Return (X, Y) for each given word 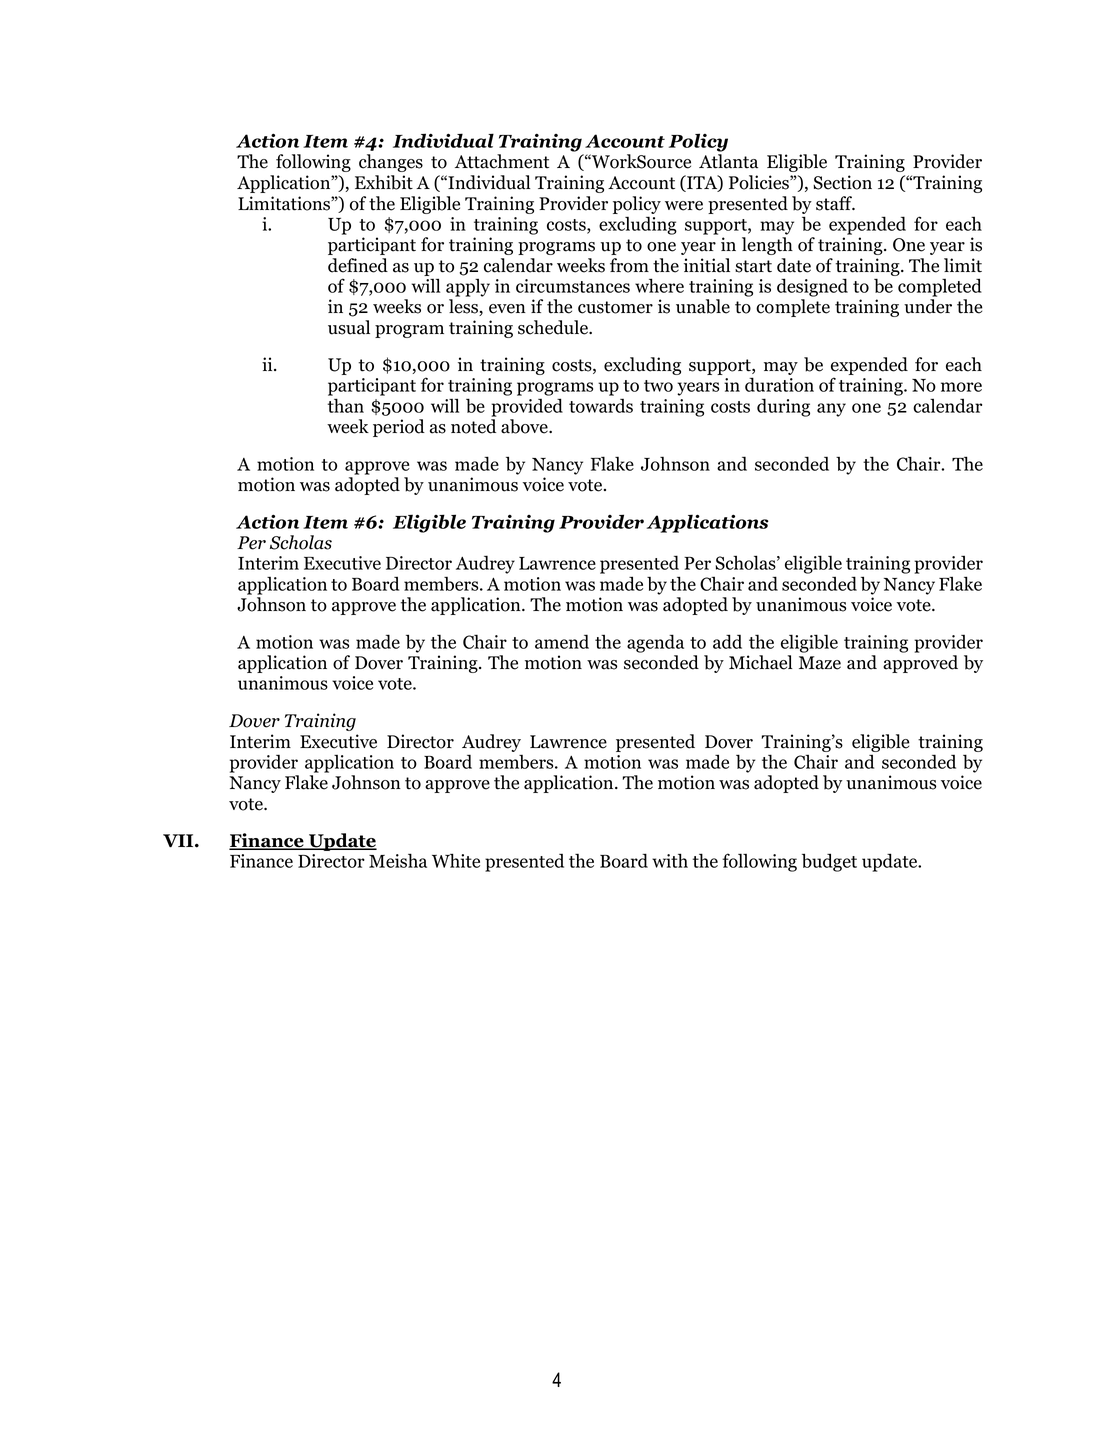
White (456, 860)
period (399, 428)
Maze (820, 663)
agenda (655, 643)
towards (601, 405)
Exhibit (384, 182)
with (670, 860)
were (684, 206)
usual (349, 327)
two (658, 386)
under (928, 306)
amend (562, 641)
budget (829, 862)
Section (842, 182)
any (831, 410)
